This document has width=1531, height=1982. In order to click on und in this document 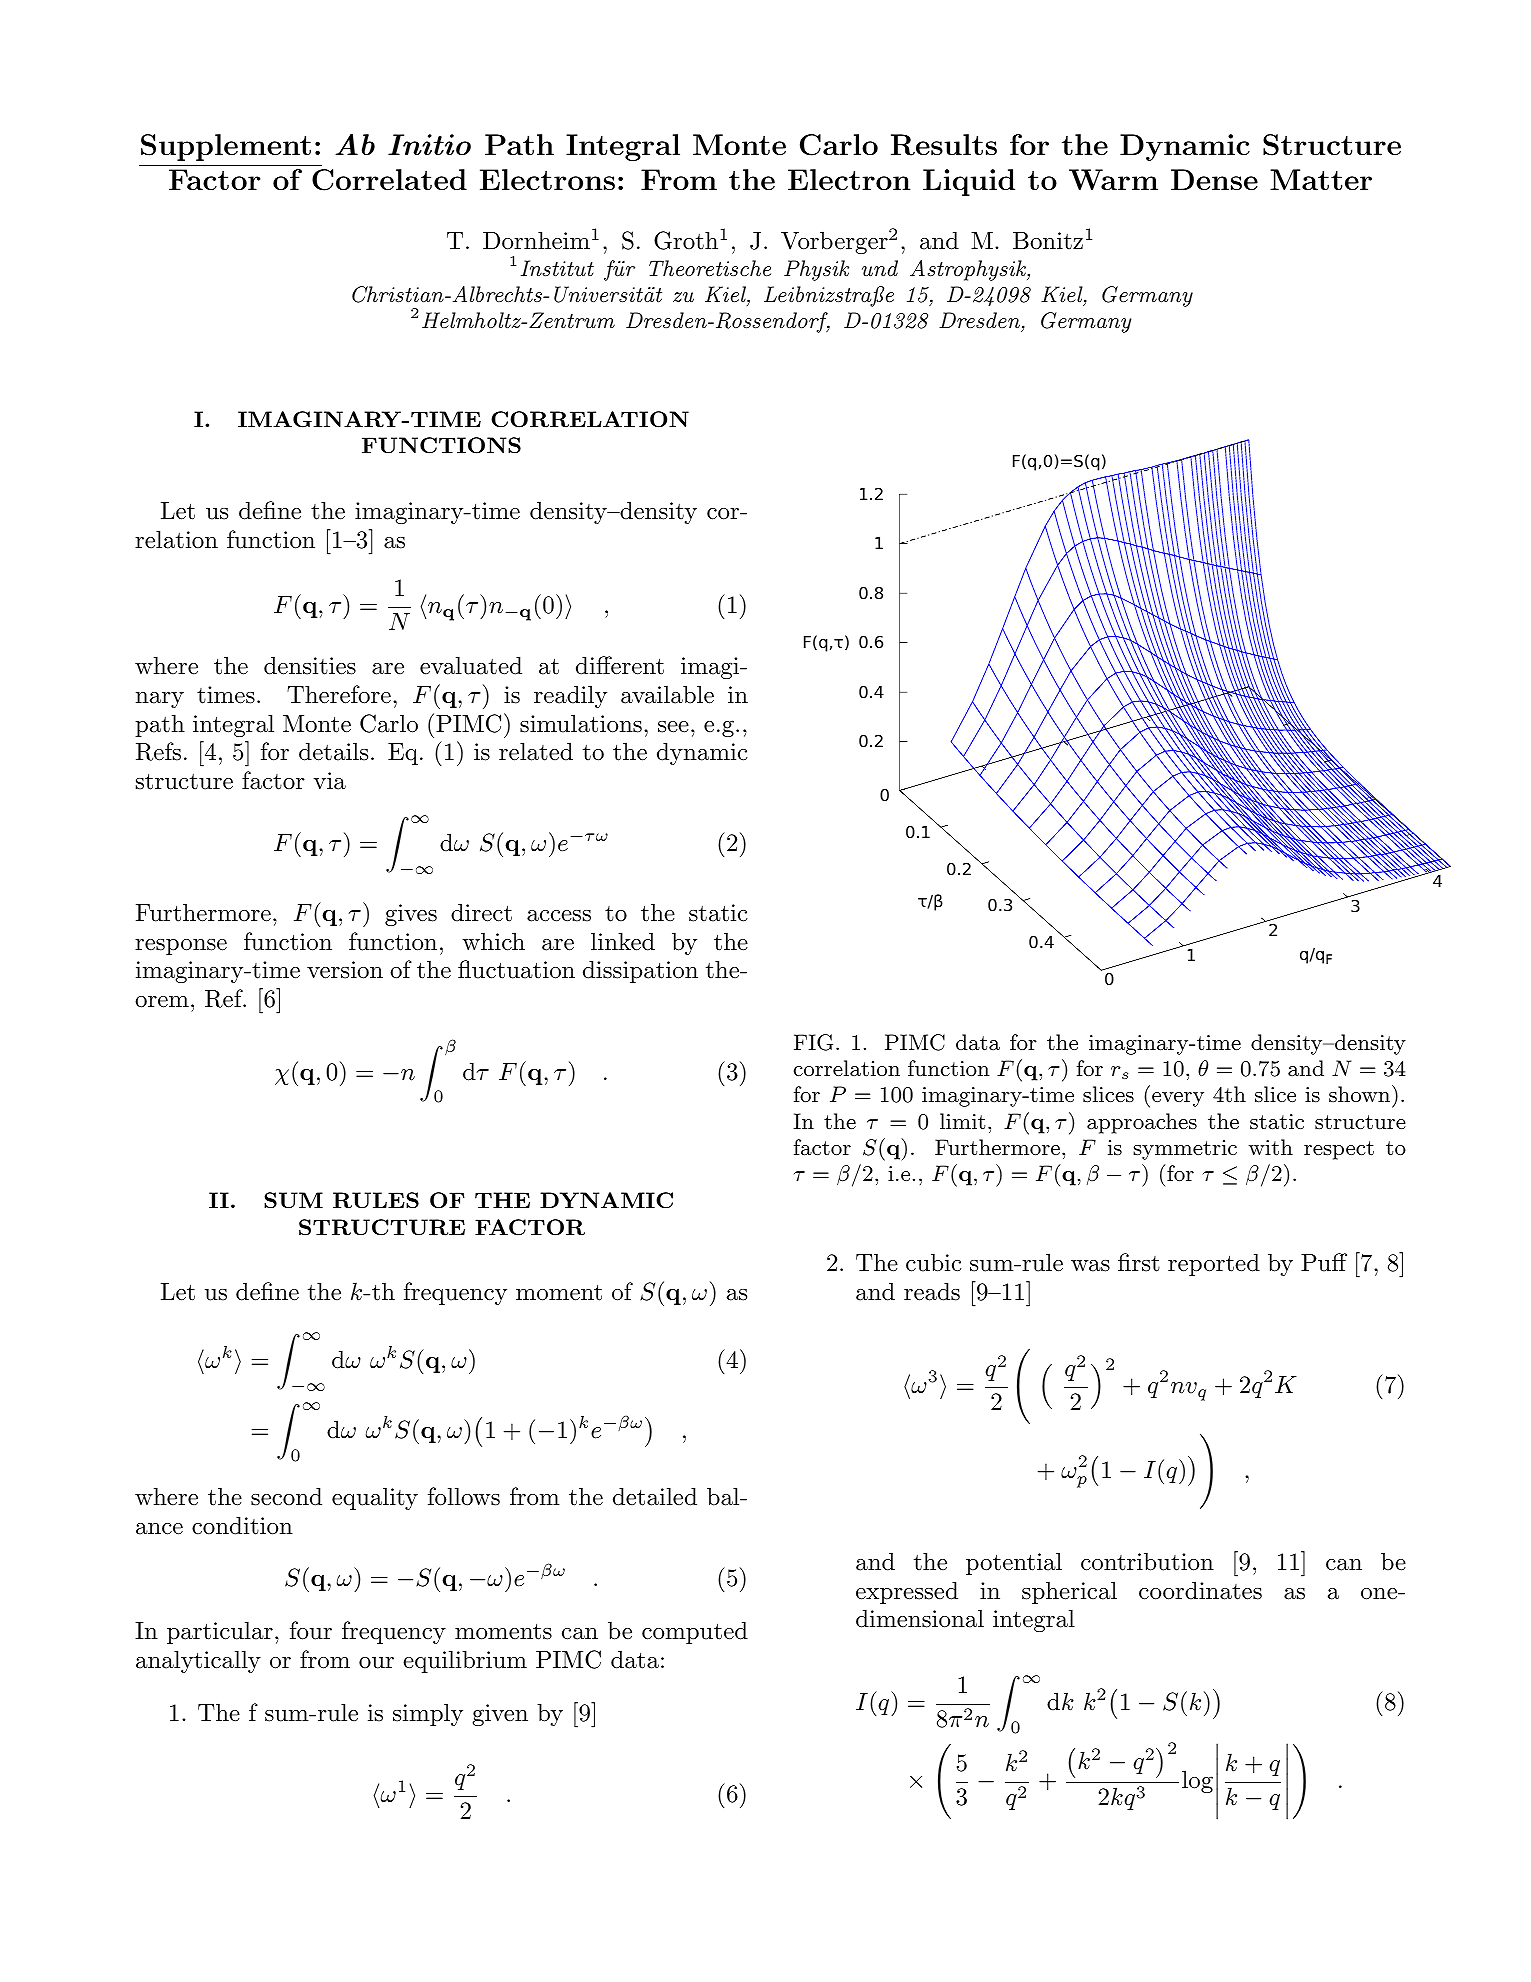, I will do `click(880, 268)`.
